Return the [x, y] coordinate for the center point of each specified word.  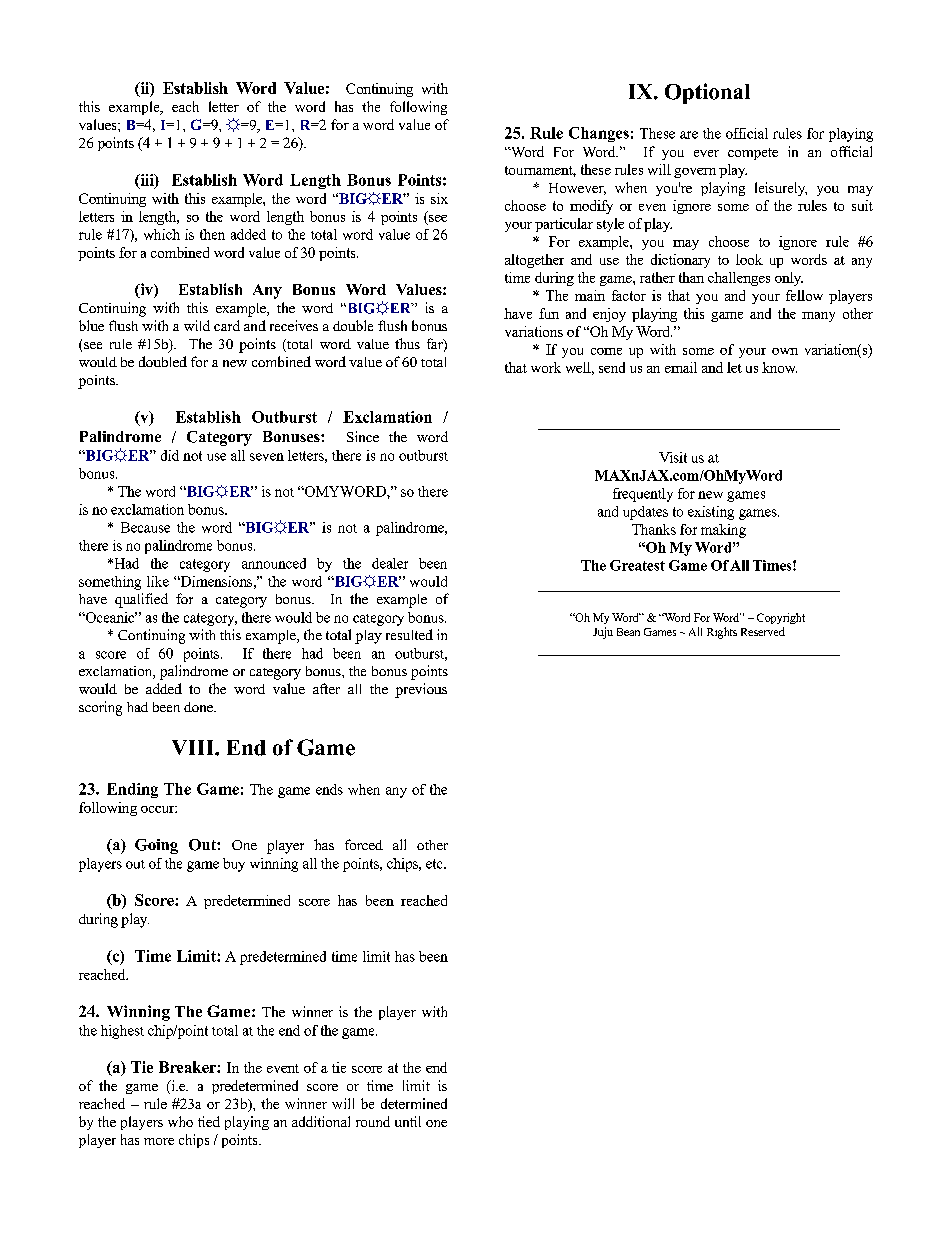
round [373, 1121]
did [170, 455]
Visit [673, 457]
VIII [194, 747]
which [162, 234]
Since [363, 436]
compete [753, 154]
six [439, 198]
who [180, 1121]
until [408, 1121]
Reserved [763, 631]
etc [435, 864]
